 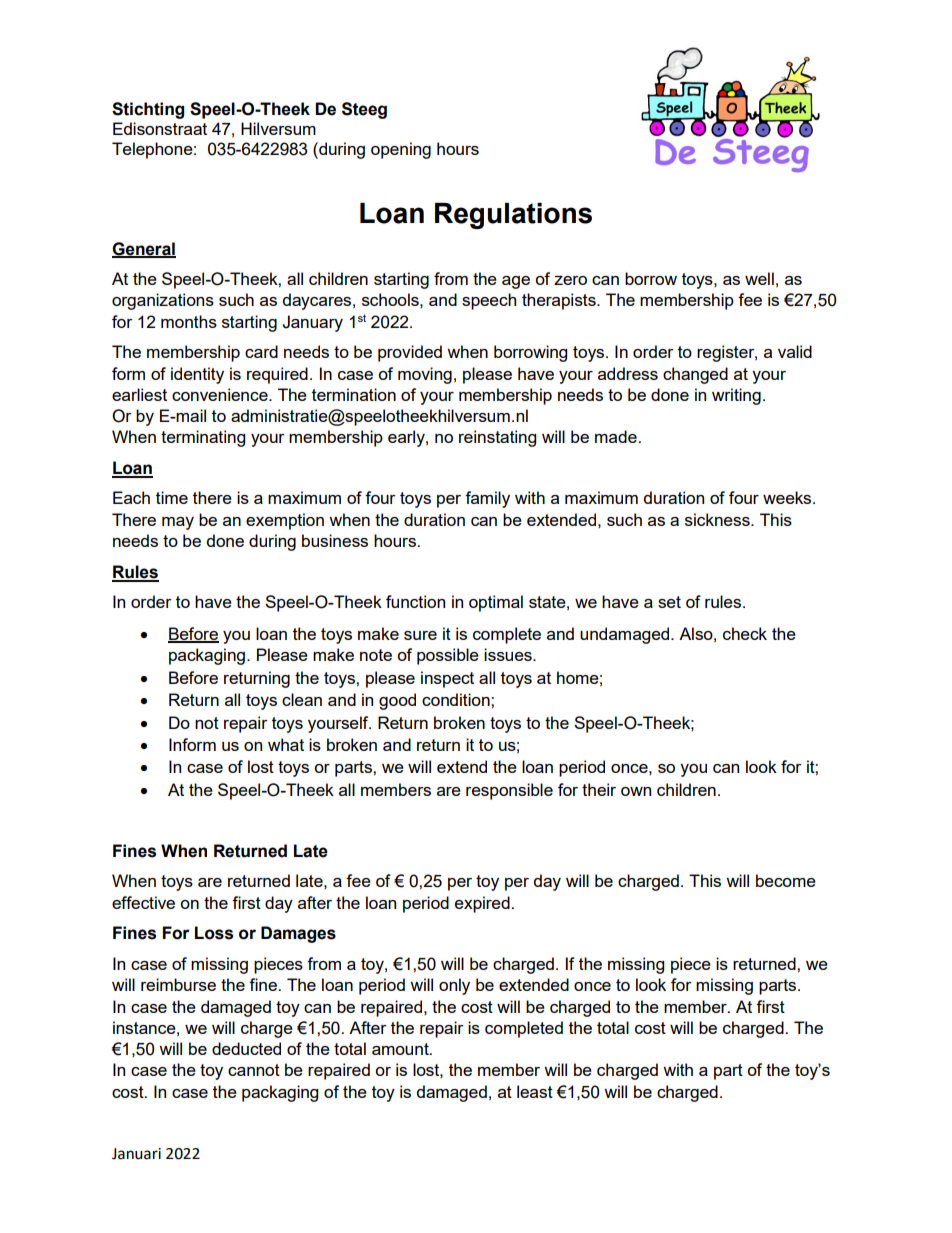 What do you see at coordinates (144, 249) in the page?
I see `General` at bounding box center [144, 249].
